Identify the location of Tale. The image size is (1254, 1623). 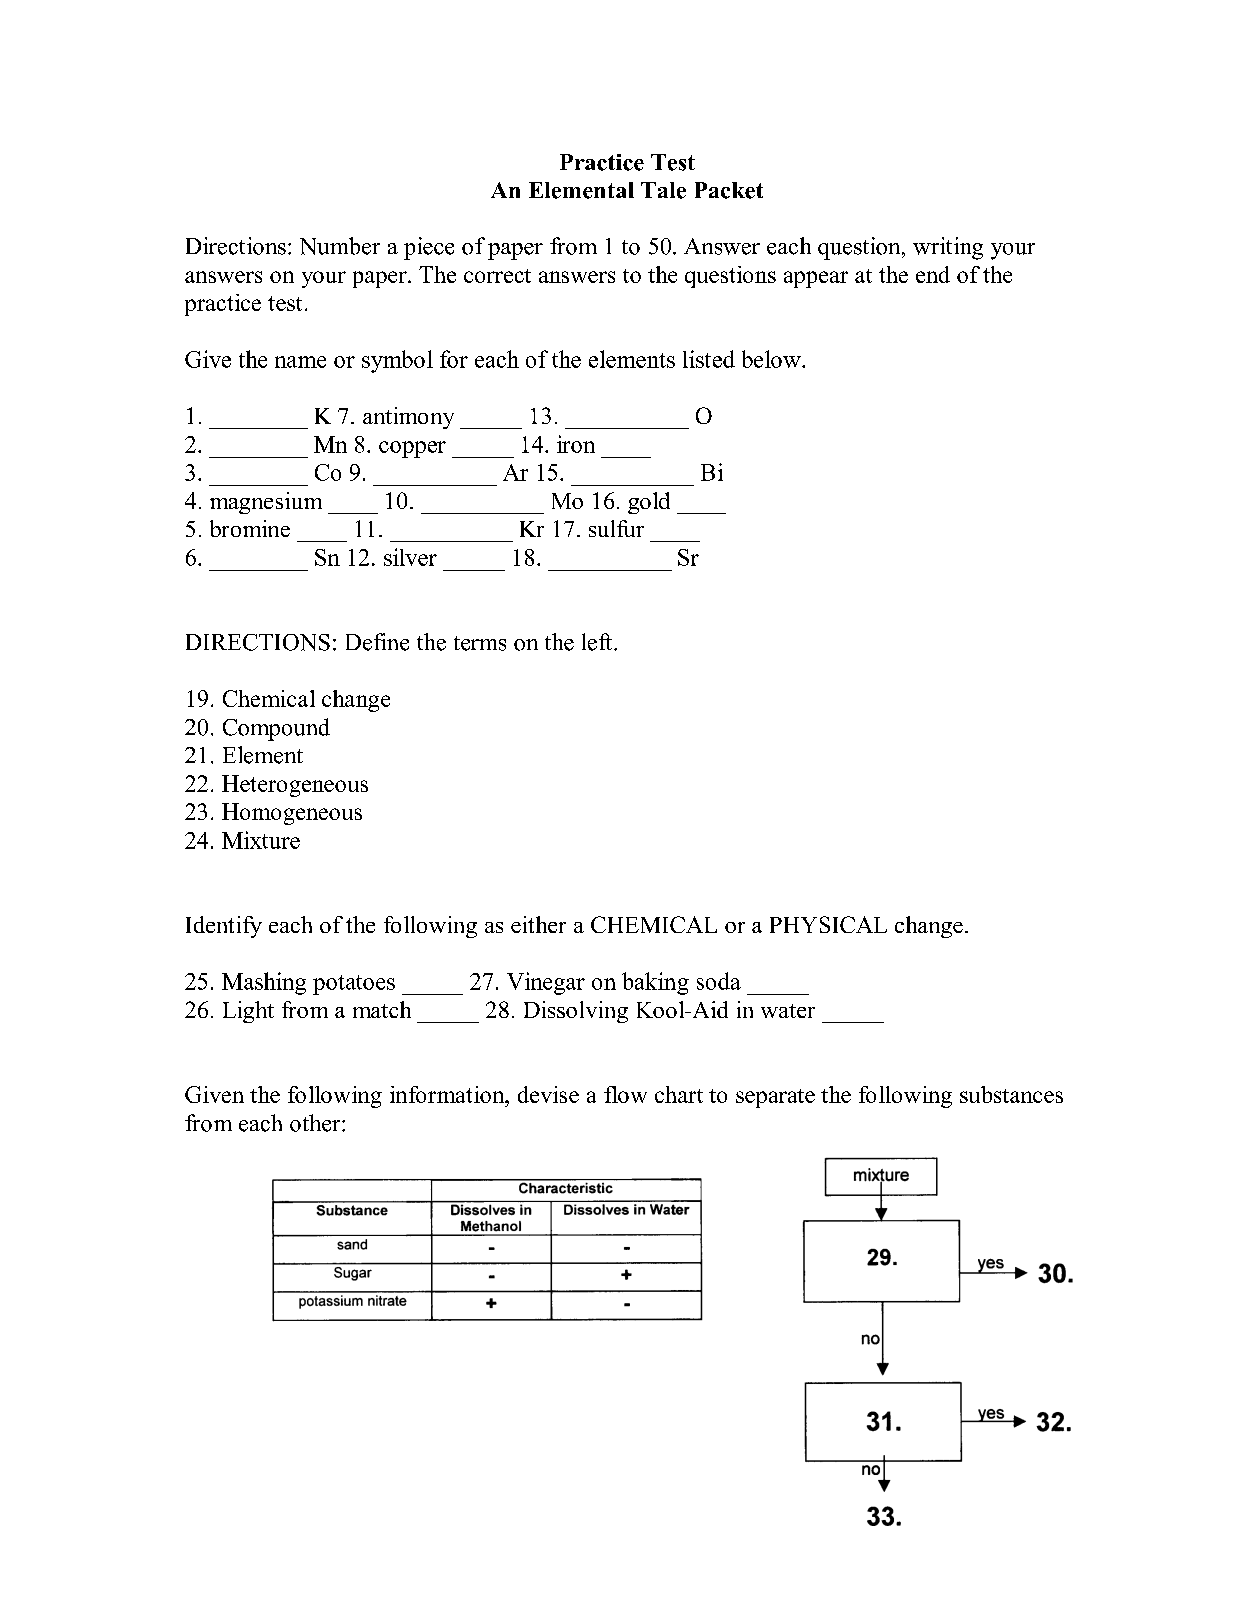
(663, 190).
